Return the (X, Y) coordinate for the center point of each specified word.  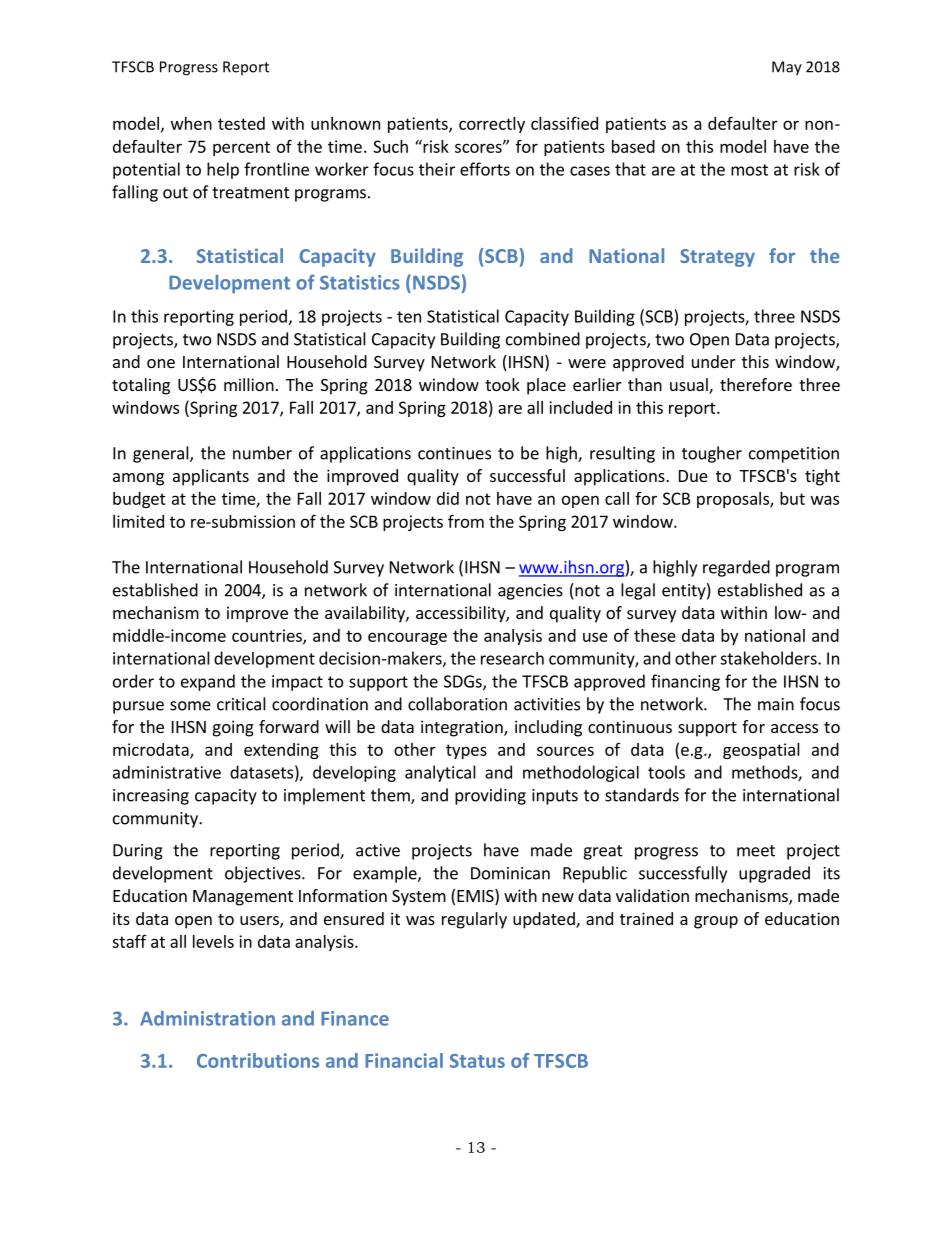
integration (463, 728)
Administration (207, 1018)
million (249, 384)
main (776, 704)
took (502, 384)
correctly (492, 125)
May (787, 68)
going (233, 728)
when (191, 123)
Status (477, 1061)
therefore (756, 384)
